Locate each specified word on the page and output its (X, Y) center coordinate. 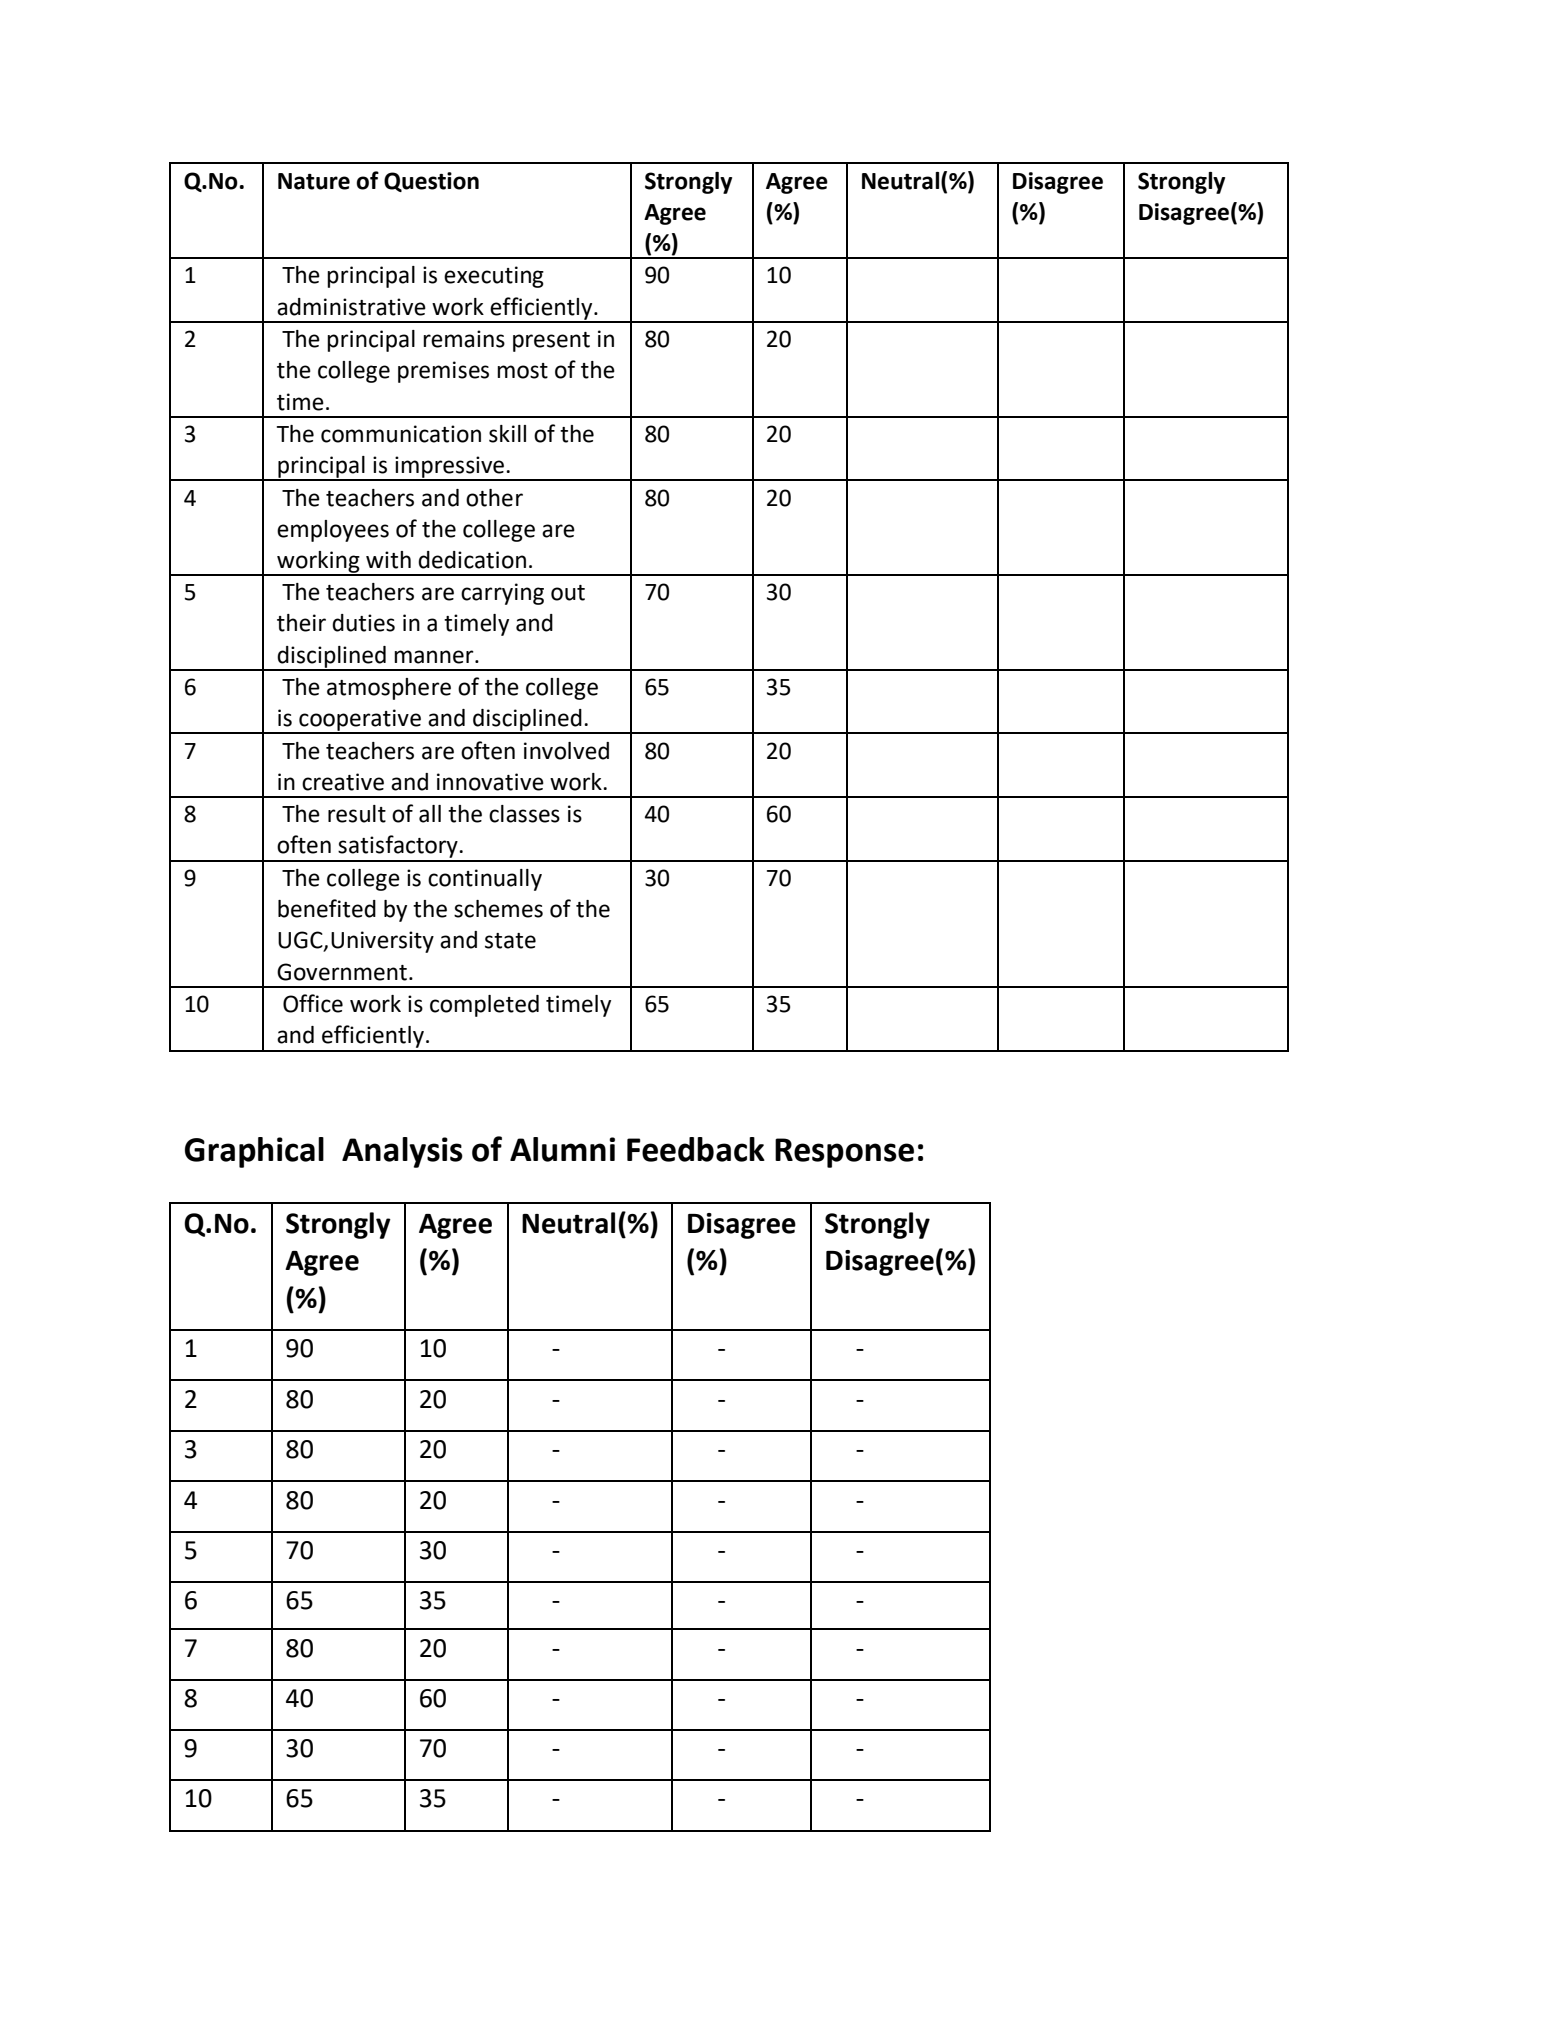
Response (844, 1153)
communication (401, 434)
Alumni (562, 1149)
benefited (327, 908)
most (522, 371)
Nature (314, 181)
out (568, 593)
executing (494, 277)
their (301, 623)
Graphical (254, 1152)
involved (566, 751)
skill (507, 434)
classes (524, 814)
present (551, 342)
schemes (498, 909)
